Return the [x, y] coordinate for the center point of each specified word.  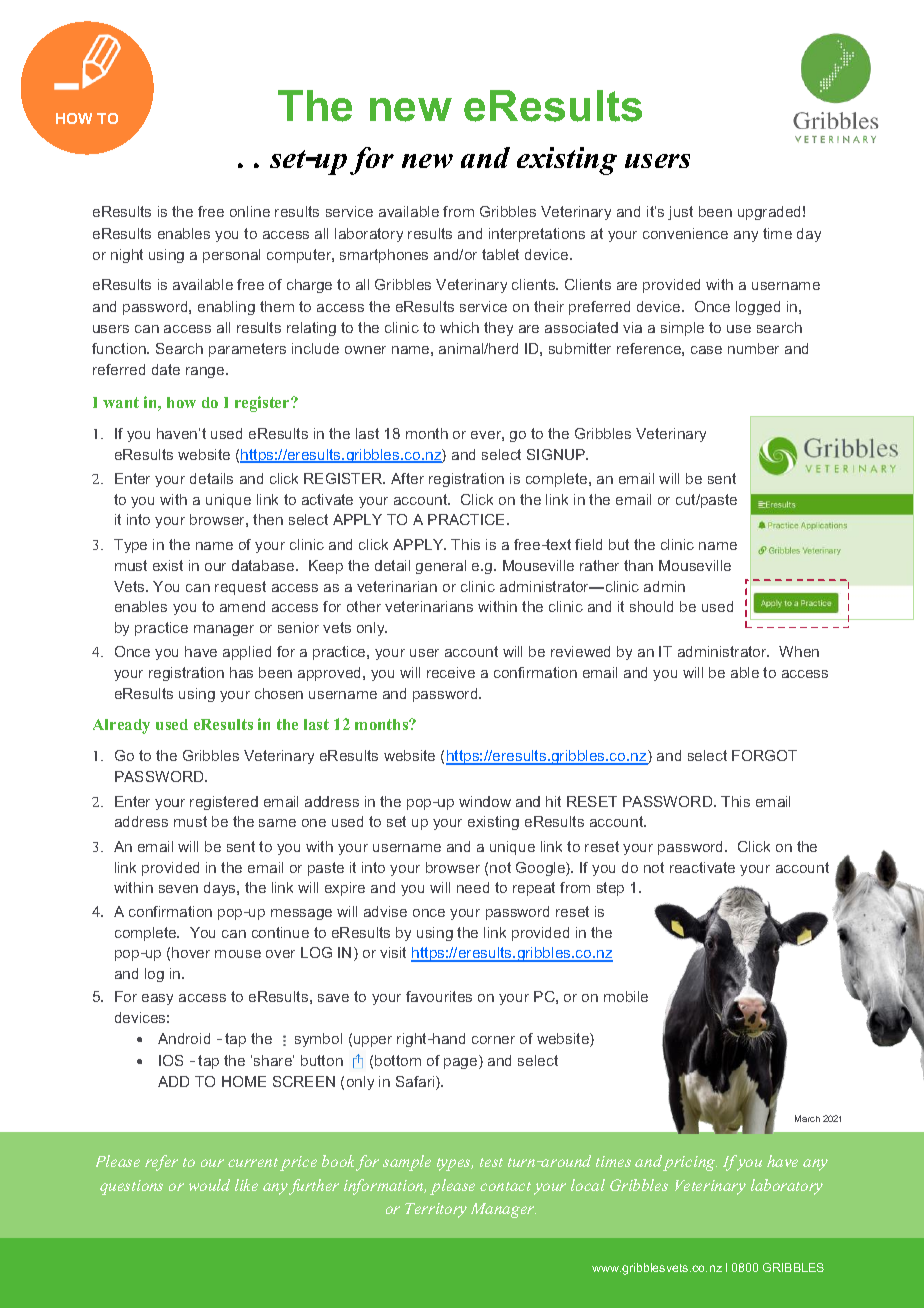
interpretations [537, 235]
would [209, 1185]
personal [231, 256]
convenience [685, 233]
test [491, 1162]
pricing [690, 1163]
